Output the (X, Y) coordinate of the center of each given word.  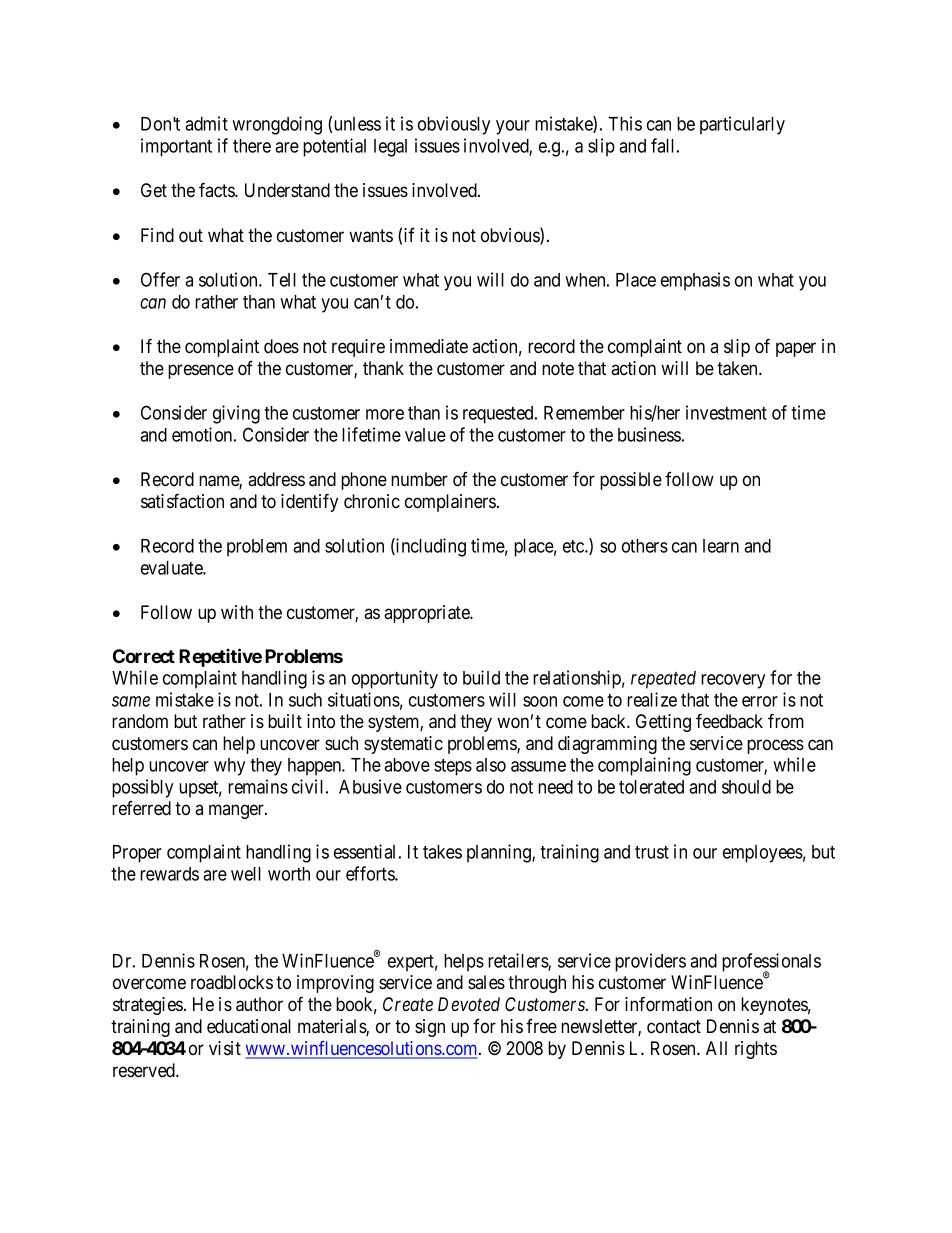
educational (249, 1026)
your (513, 127)
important (176, 147)
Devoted (469, 1004)
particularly (742, 125)
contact (674, 1026)
